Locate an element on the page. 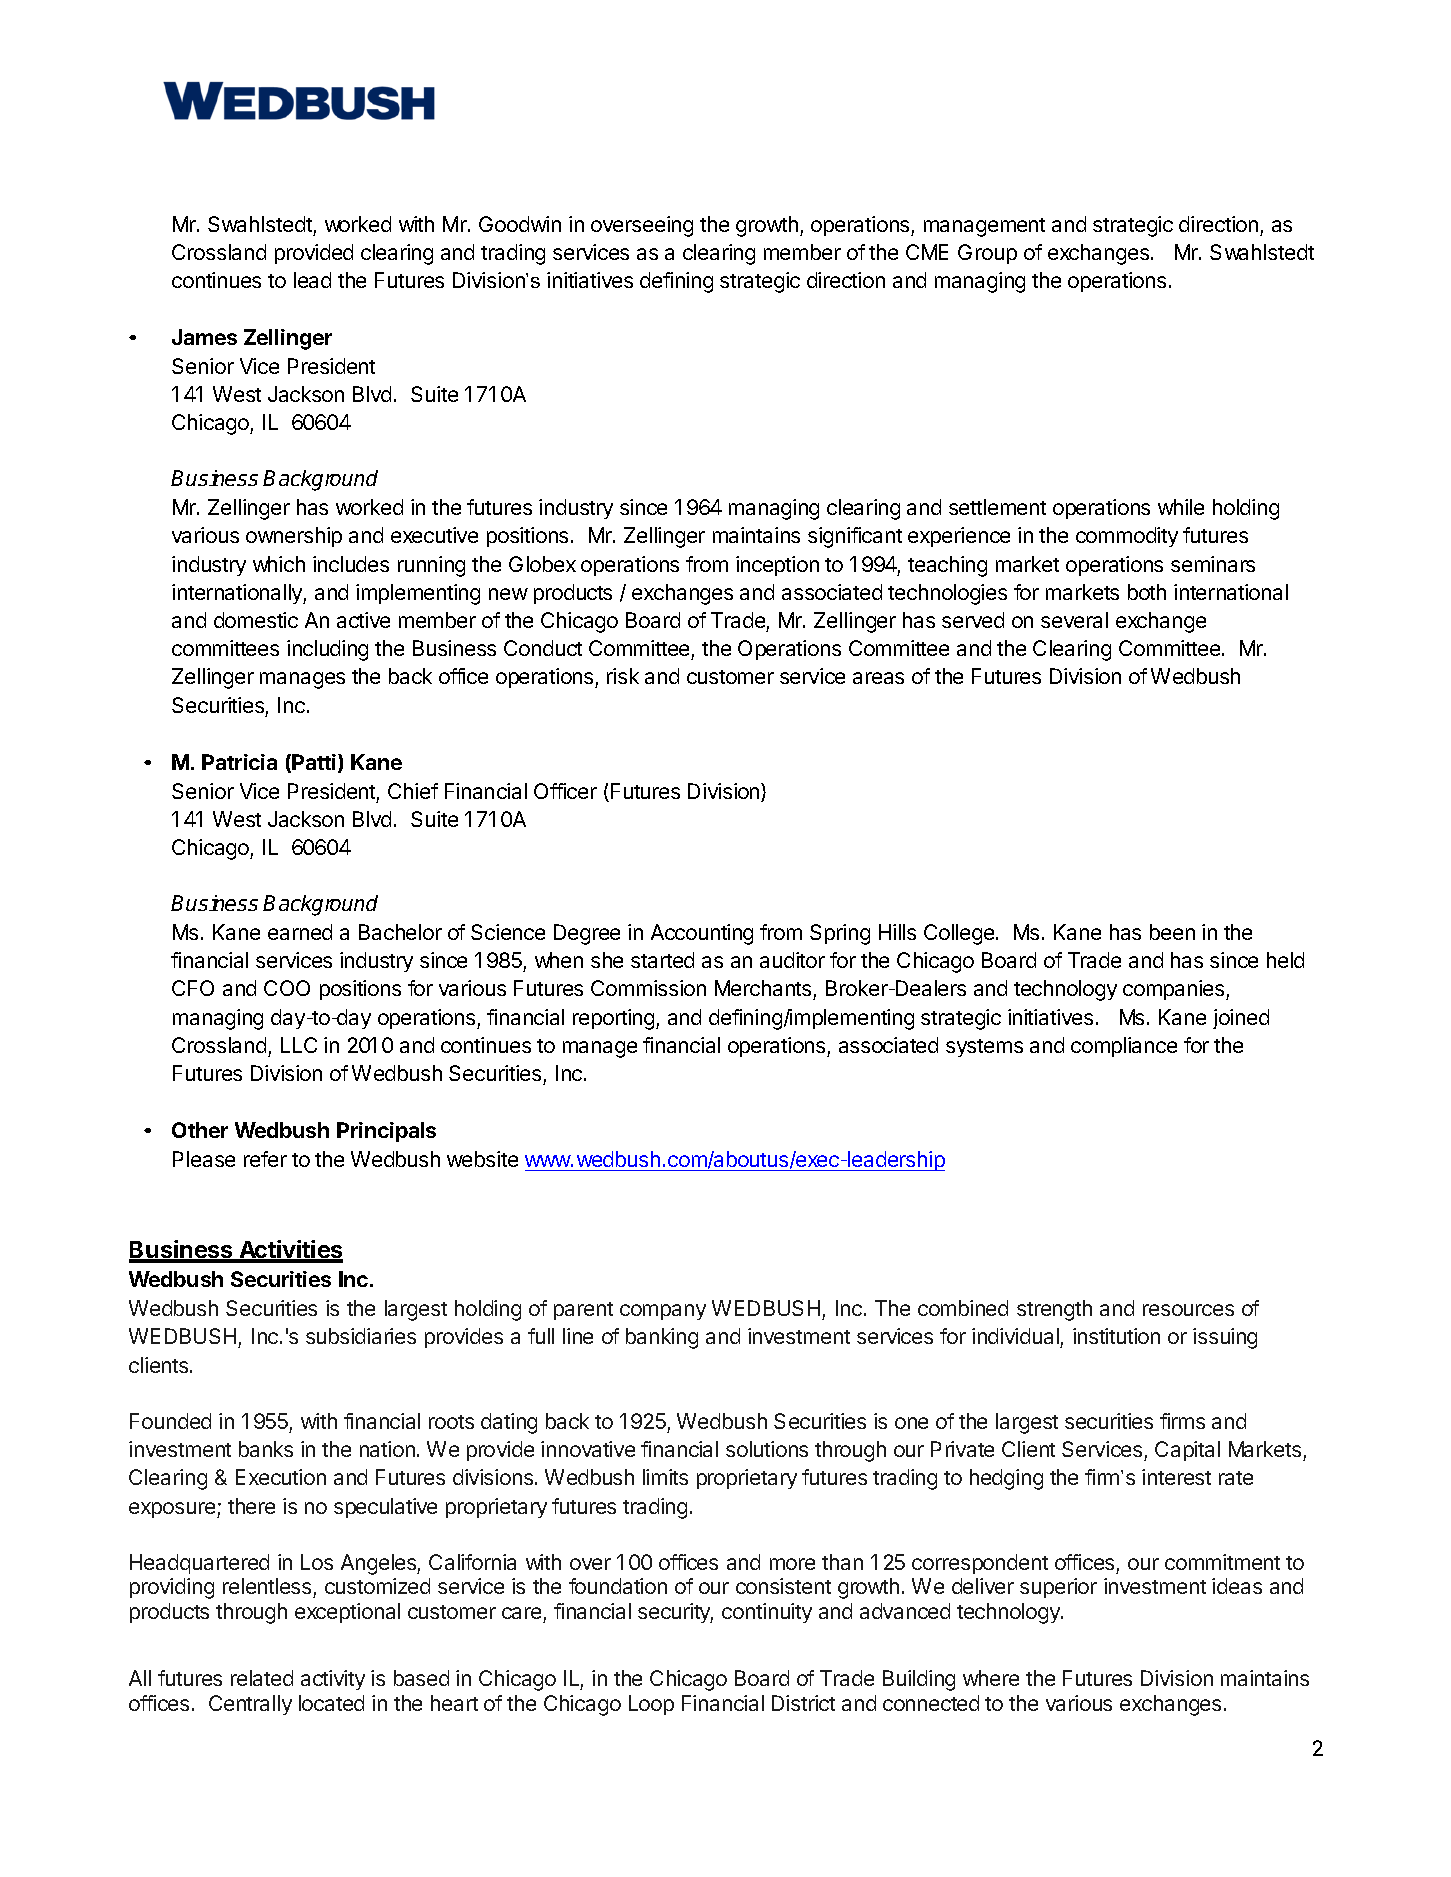 Image resolution: width=1451 pixels, height=1877 pixels. refer is located at coordinates (265, 1159).
